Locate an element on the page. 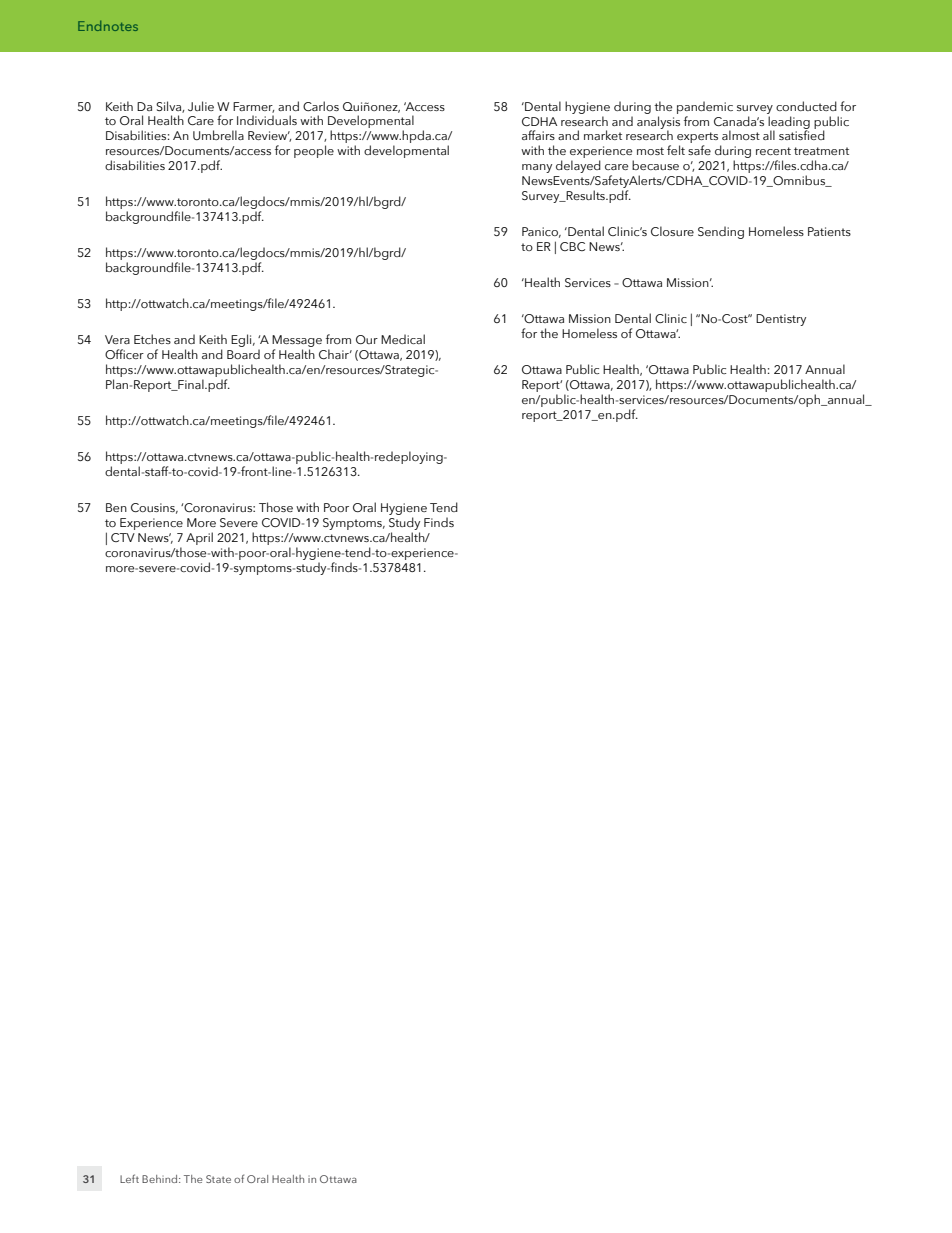 The image size is (952, 1233). April is located at coordinates (199, 538).
